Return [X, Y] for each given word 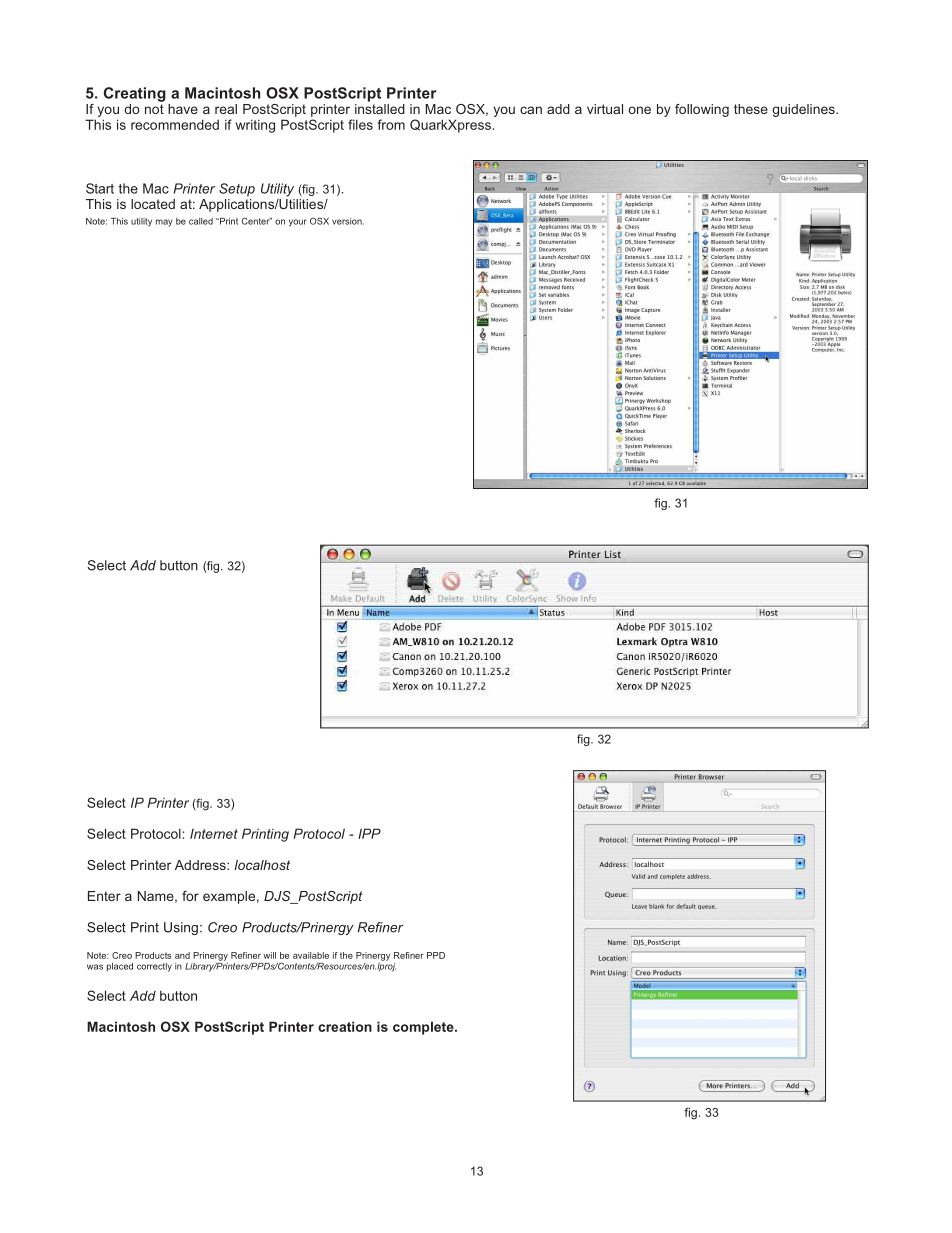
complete [424, 1028]
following [702, 110]
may [164, 223]
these [751, 109]
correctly [154, 967]
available [311, 955]
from [391, 124]
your [298, 223]
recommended [175, 124]
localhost [262, 865]
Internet [214, 834]
